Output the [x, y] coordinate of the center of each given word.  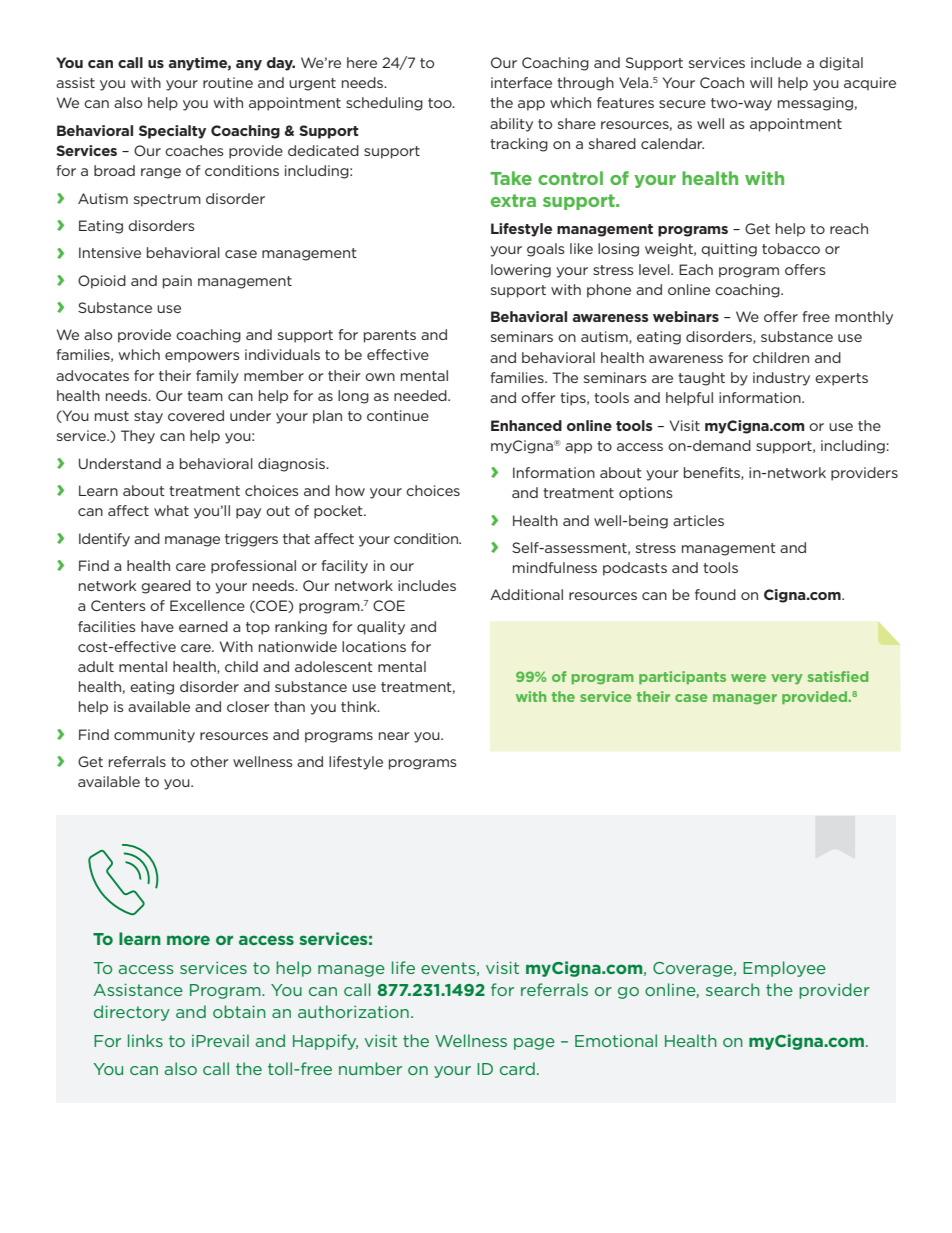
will [761, 82]
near [394, 736]
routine [228, 82]
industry [781, 379]
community [154, 736]
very [786, 679]
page [534, 1044]
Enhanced [526, 425]
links [145, 1040]
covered [196, 415]
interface [521, 82]
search [733, 989]
